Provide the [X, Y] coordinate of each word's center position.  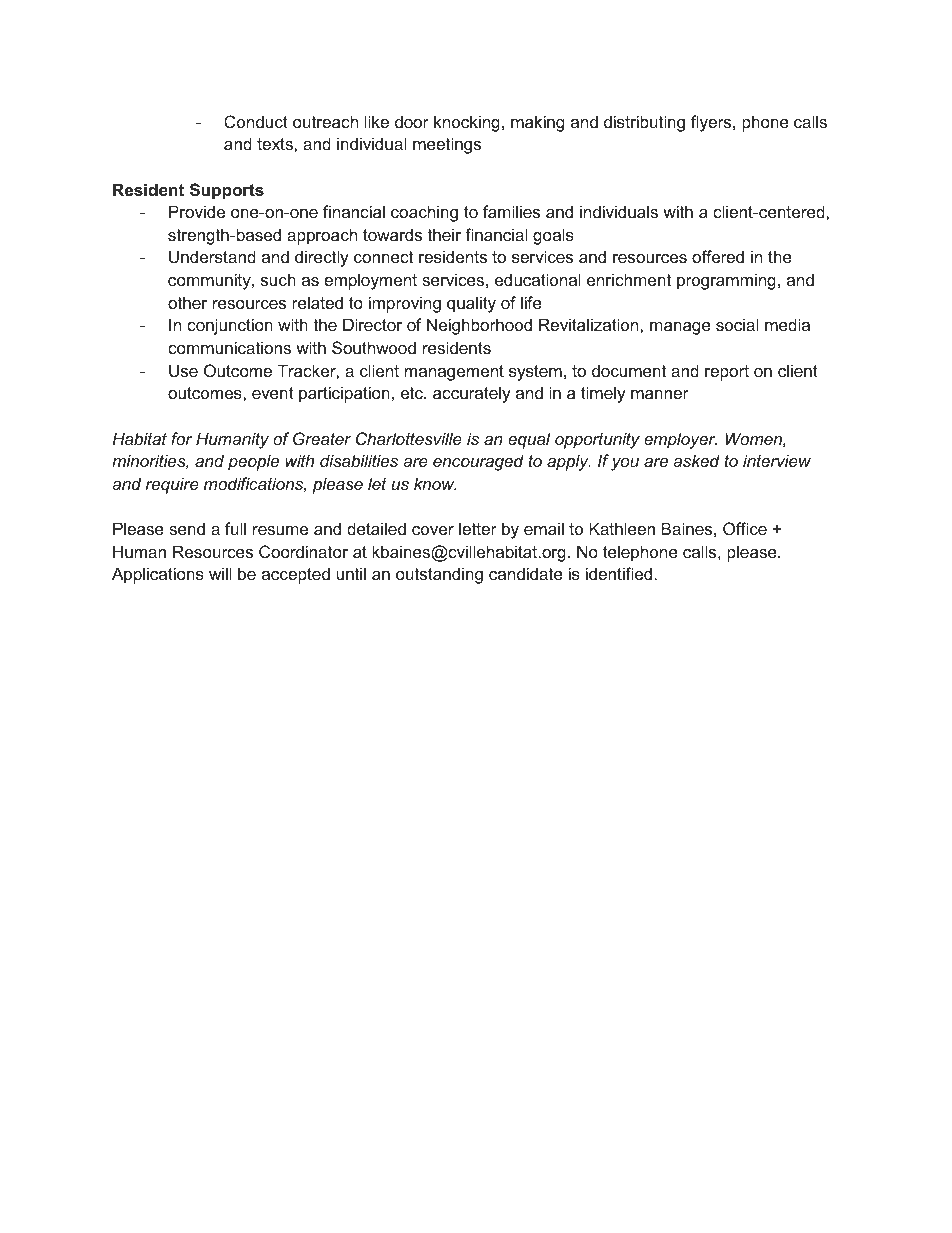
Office [745, 528]
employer [680, 440]
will [220, 573]
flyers [712, 123]
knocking [467, 123]
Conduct [256, 121]
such [278, 279]
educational [538, 279]
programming [726, 281]
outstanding [439, 575]
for [182, 438]
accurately [472, 394]
